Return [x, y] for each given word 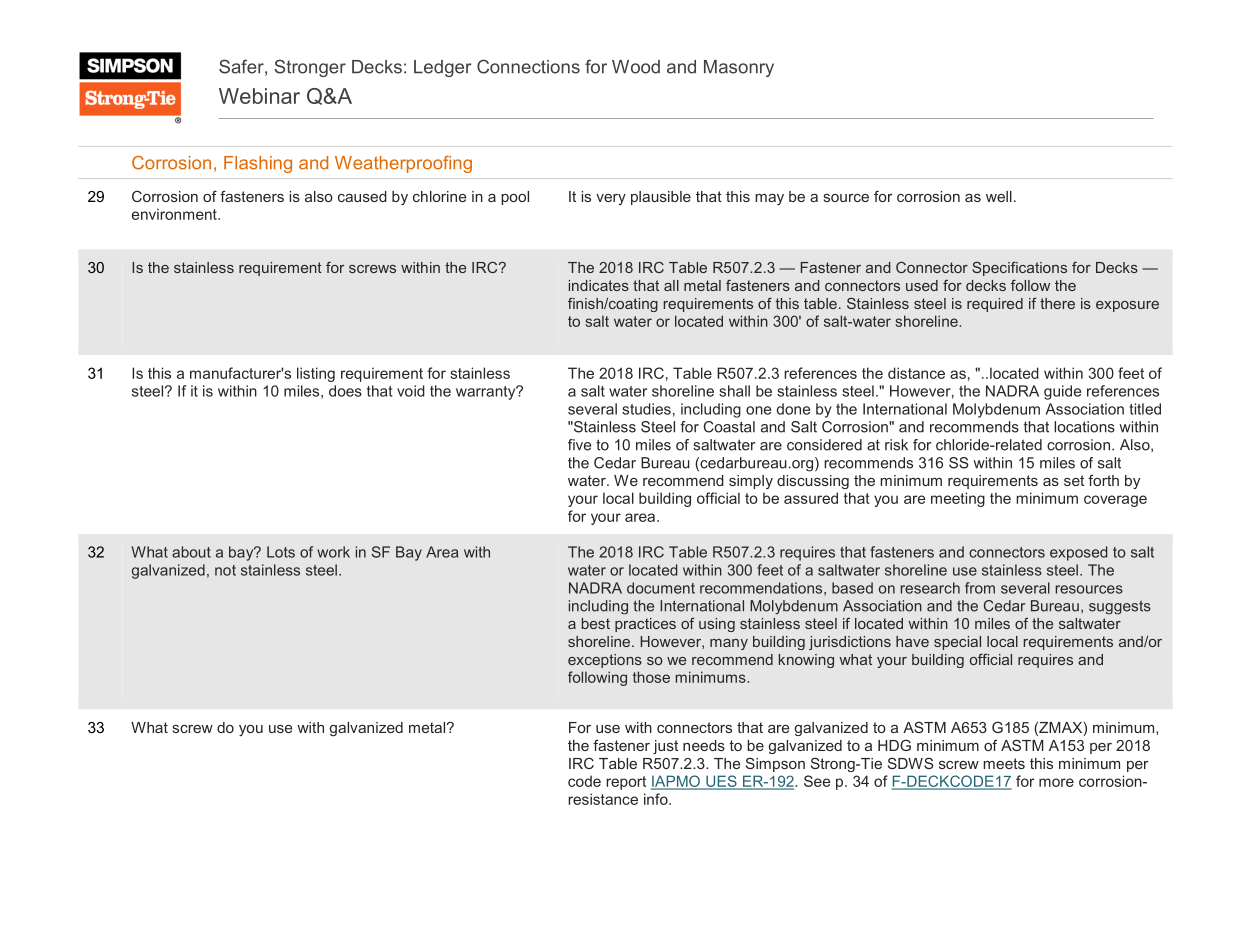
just [665, 747]
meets [1004, 763]
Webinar [259, 96]
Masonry [739, 68]
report [626, 783]
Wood [636, 67]
